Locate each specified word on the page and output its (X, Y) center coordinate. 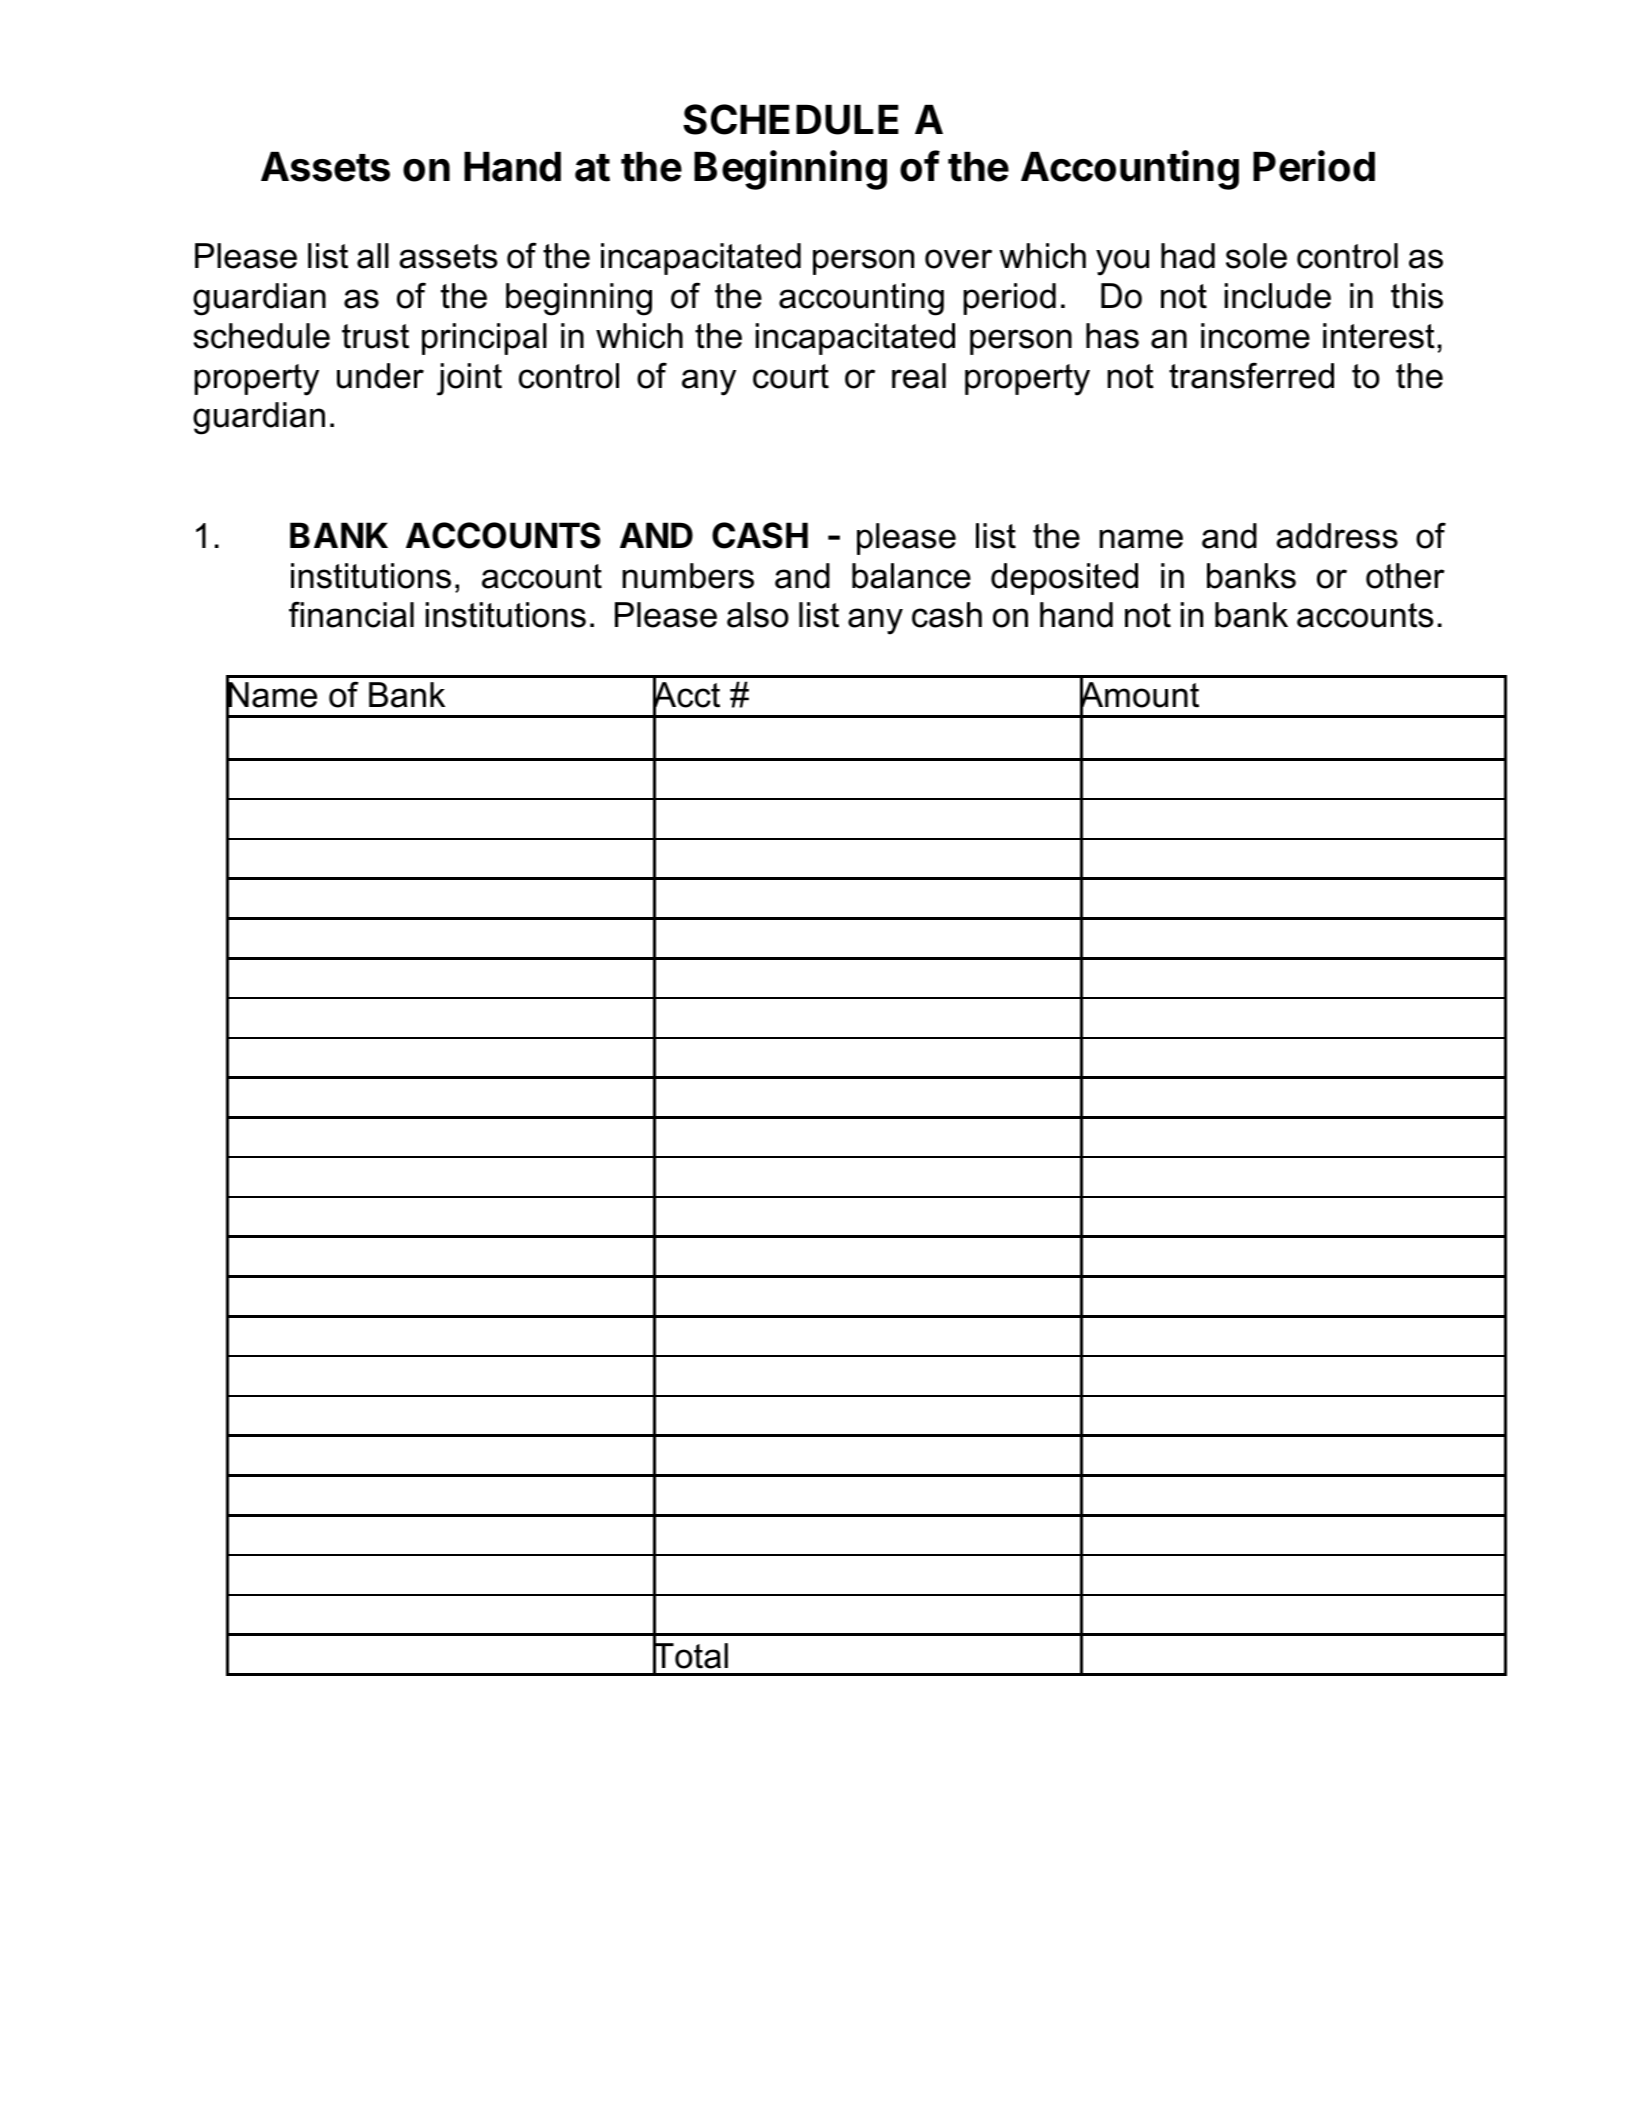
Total (690, 1656)
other (1405, 576)
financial (351, 614)
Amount (1139, 695)
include (1278, 296)
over (958, 259)
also (758, 615)
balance (911, 576)
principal (484, 339)
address (1337, 536)
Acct (686, 695)
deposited (1064, 579)
